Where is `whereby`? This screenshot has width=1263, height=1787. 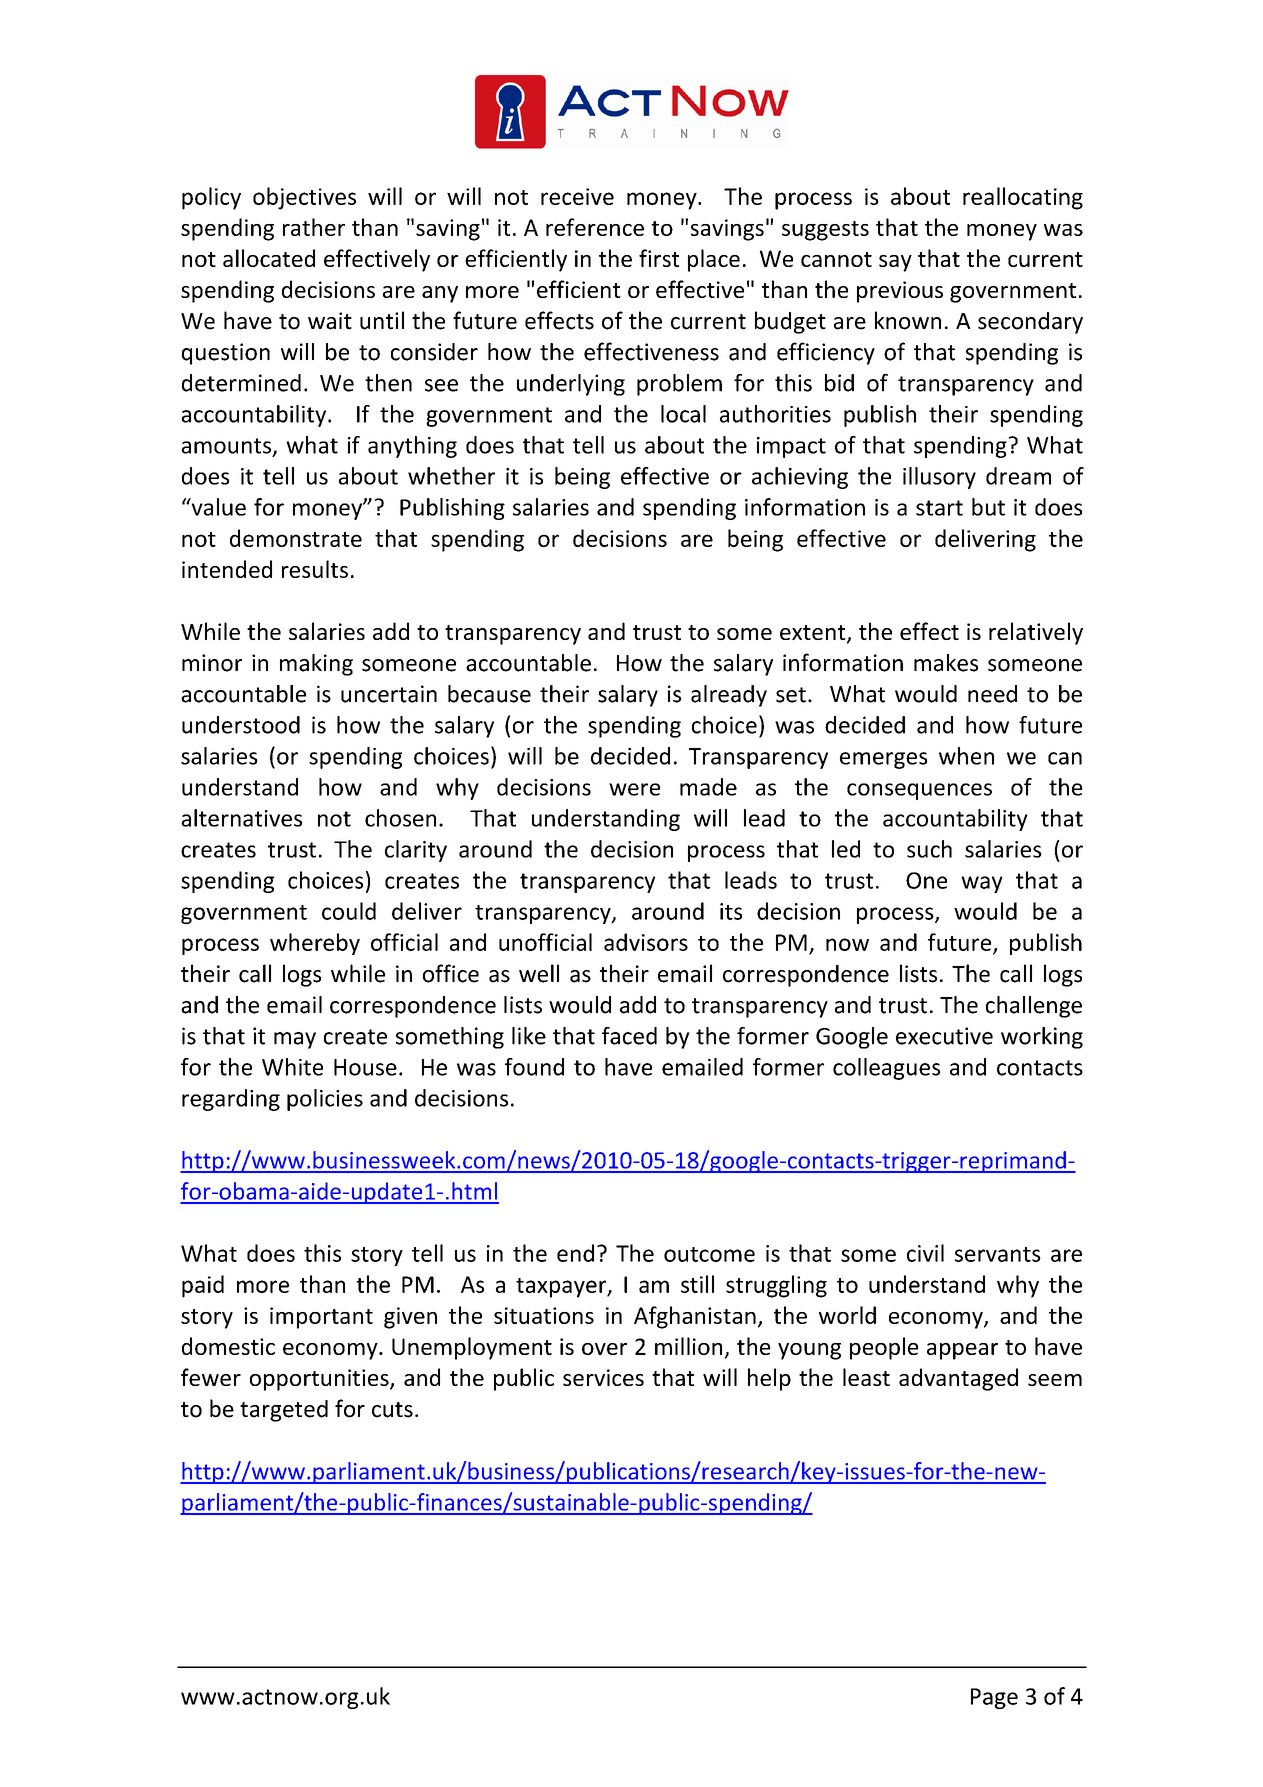 whereby is located at coordinates (315, 944).
